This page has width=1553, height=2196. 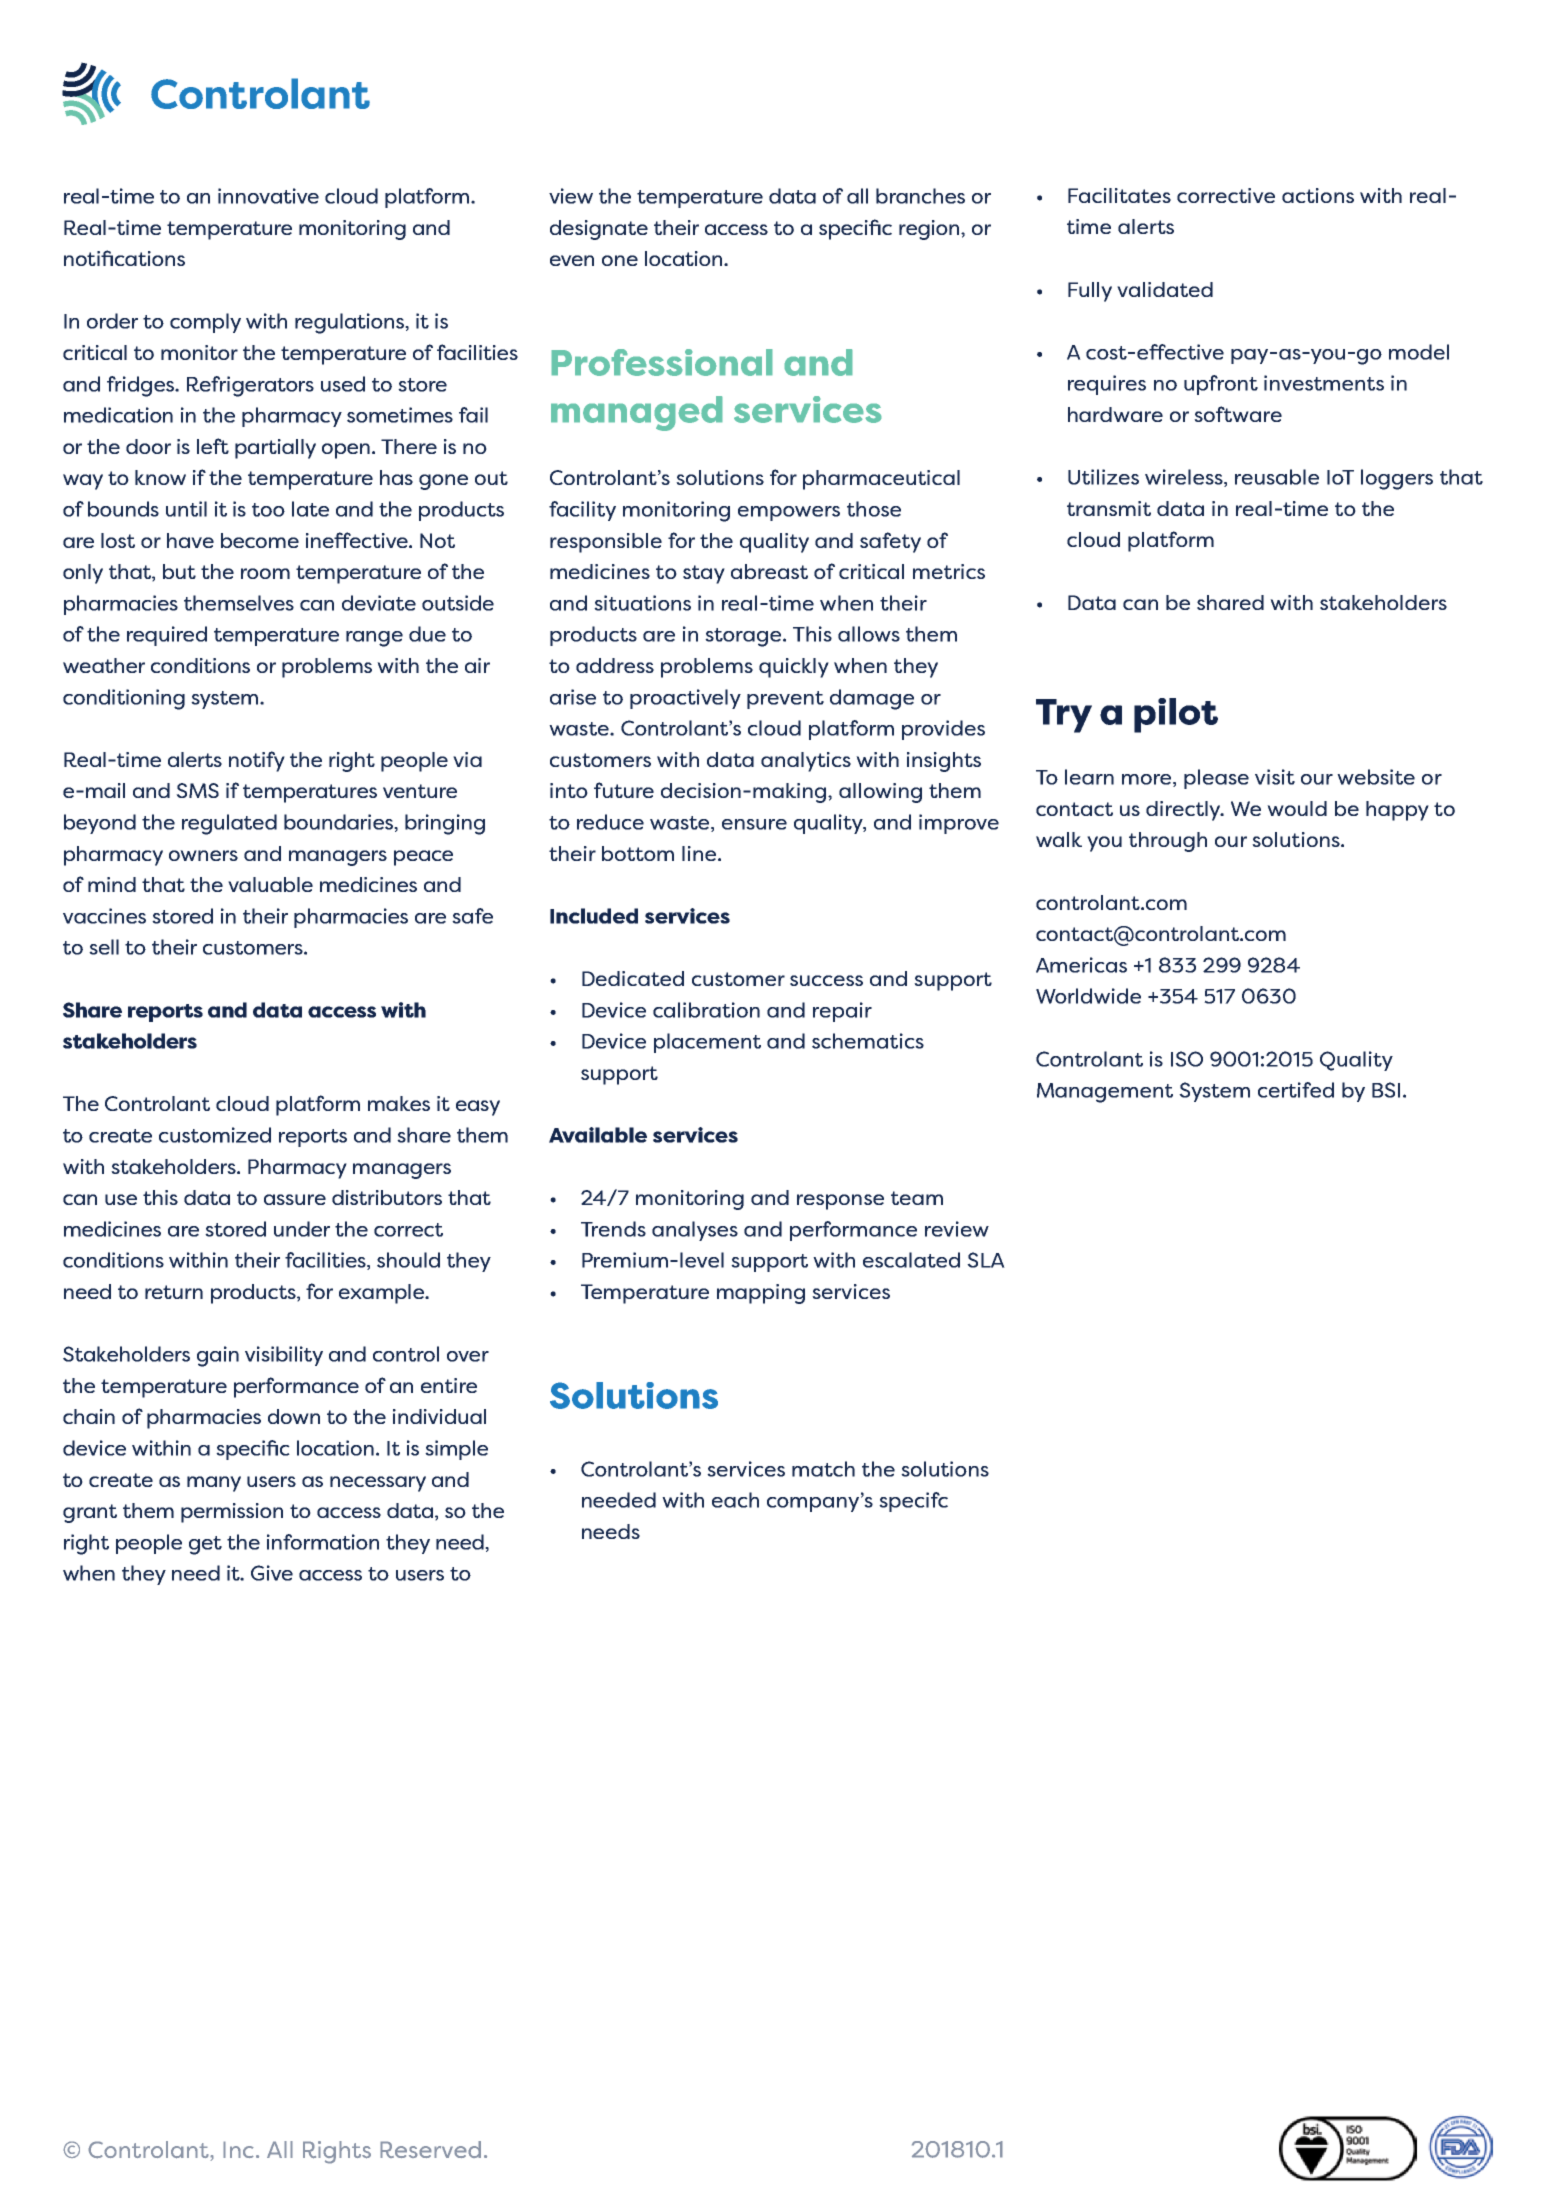 What do you see at coordinates (270, 884) in the page?
I see `valuable` at bounding box center [270, 884].
